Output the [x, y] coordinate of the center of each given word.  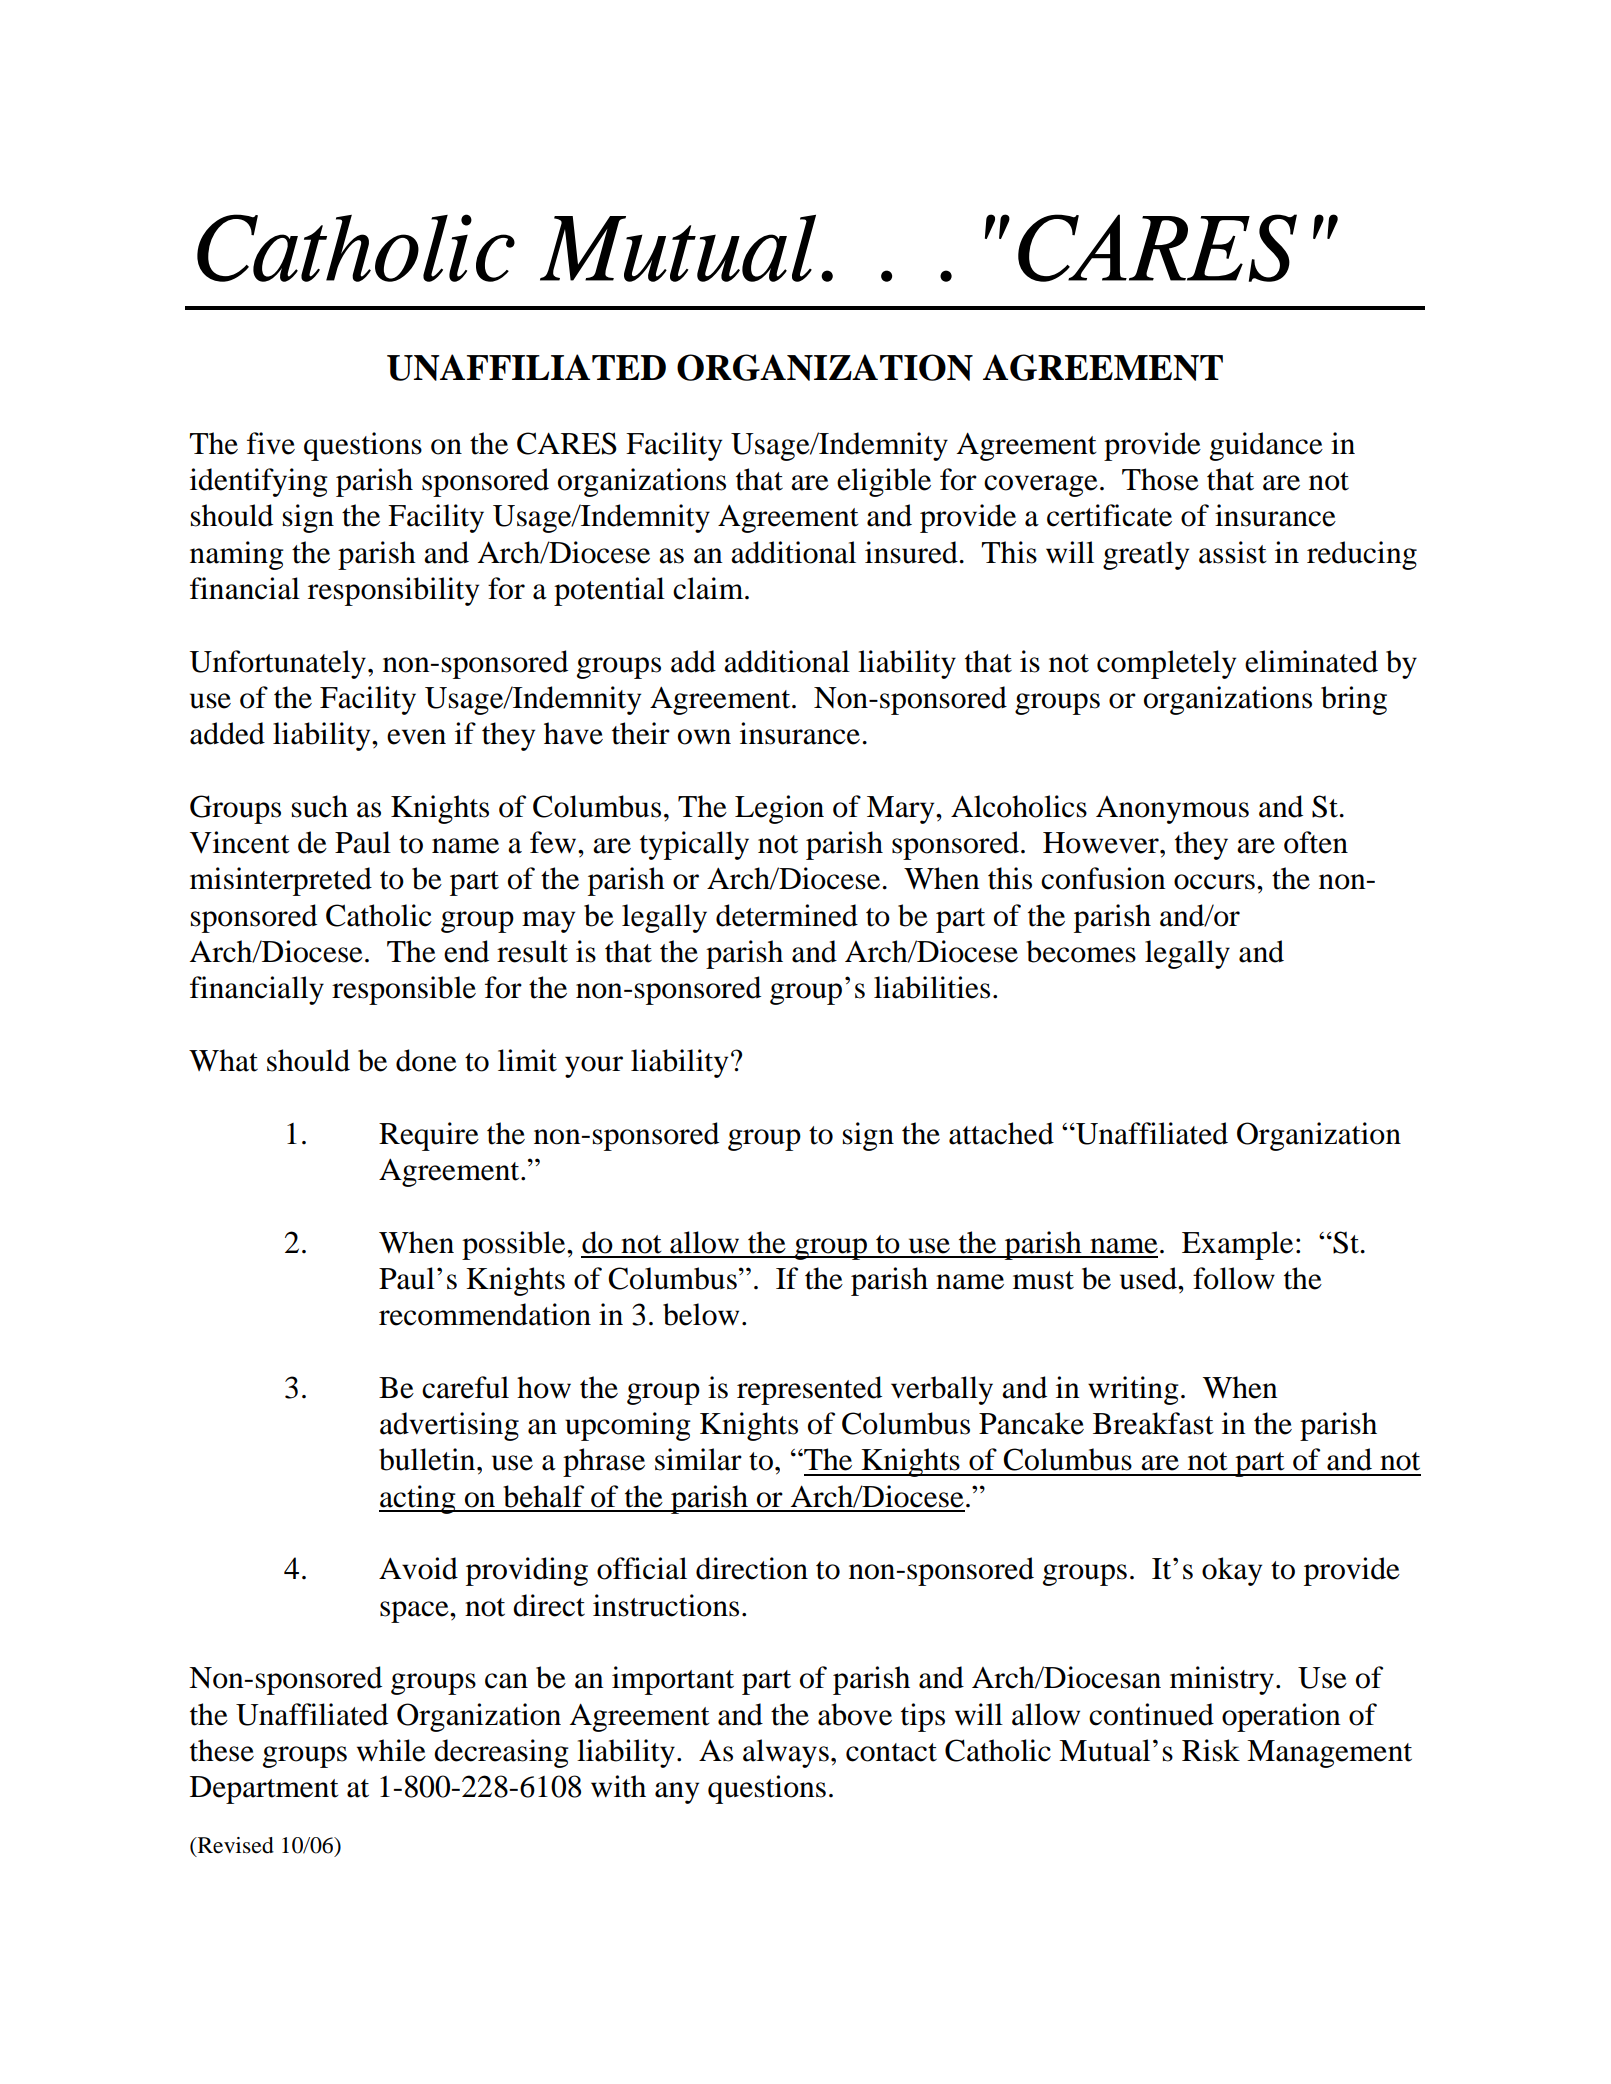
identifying [259, 482]
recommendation [485, 1314]
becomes [1081, 951]
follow [1234, 1278]
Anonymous [1172, 810]
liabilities [932, 987]
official [642, 1568]
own [704, 737]
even [416, 737]
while [391, 1750]
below [701, 1314]
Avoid [418, 1568]
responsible [404, 990]
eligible [884, 482]
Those [1160, 479]
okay [1232, 1571]
